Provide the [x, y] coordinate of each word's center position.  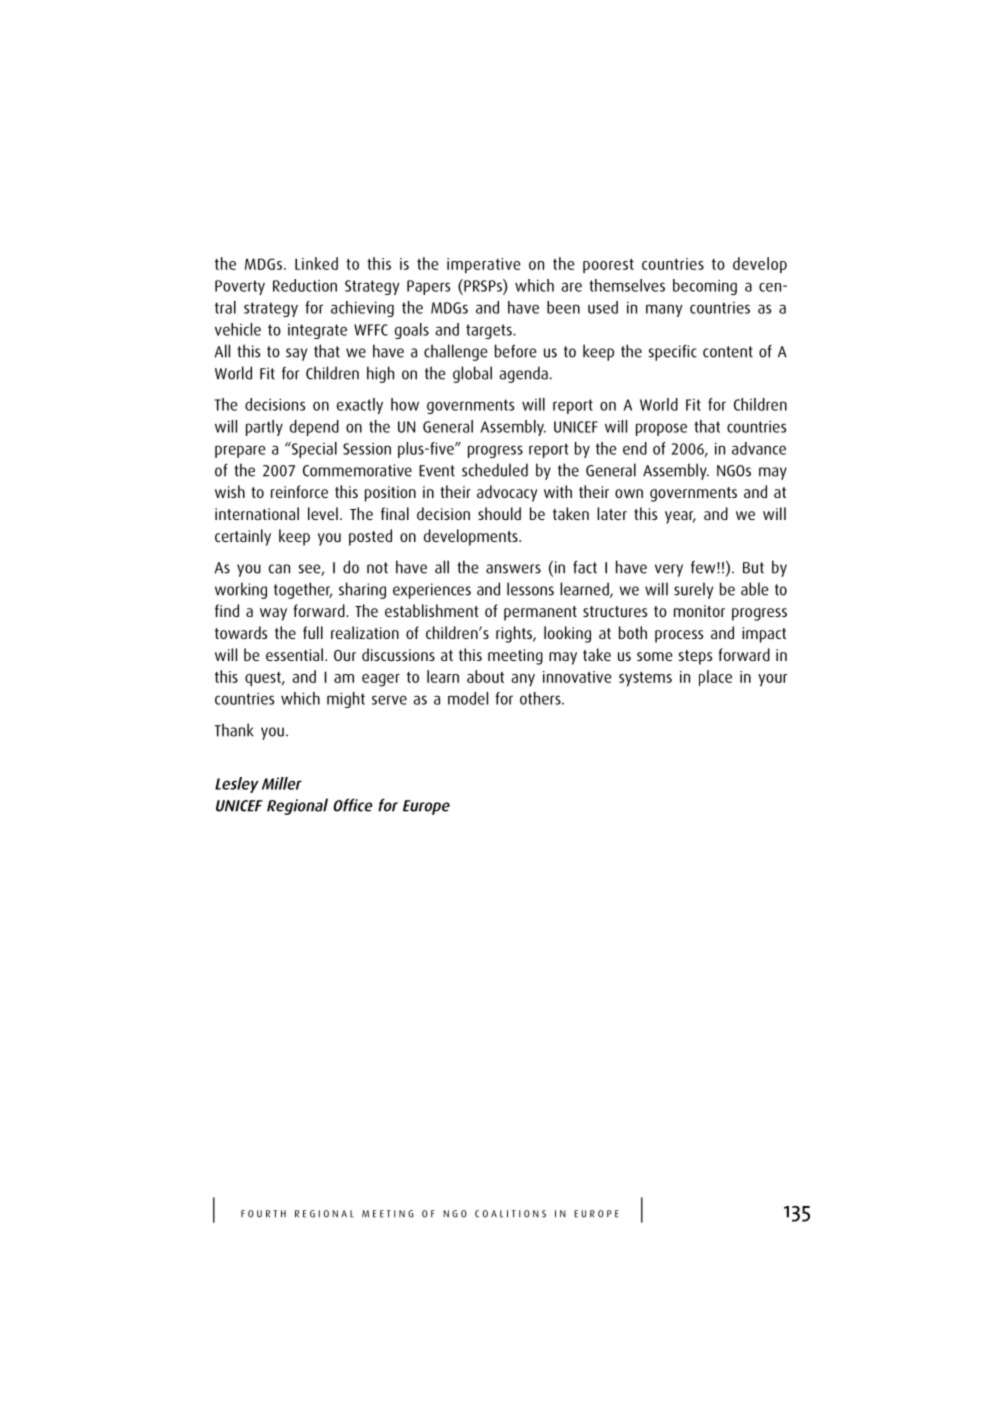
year [680, 517]
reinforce [299, 491]
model [468, 698]
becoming [705, 287]
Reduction [305, 285]
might [346, 700]
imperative [484, 265]
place [715, 678]
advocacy [507, 493]
